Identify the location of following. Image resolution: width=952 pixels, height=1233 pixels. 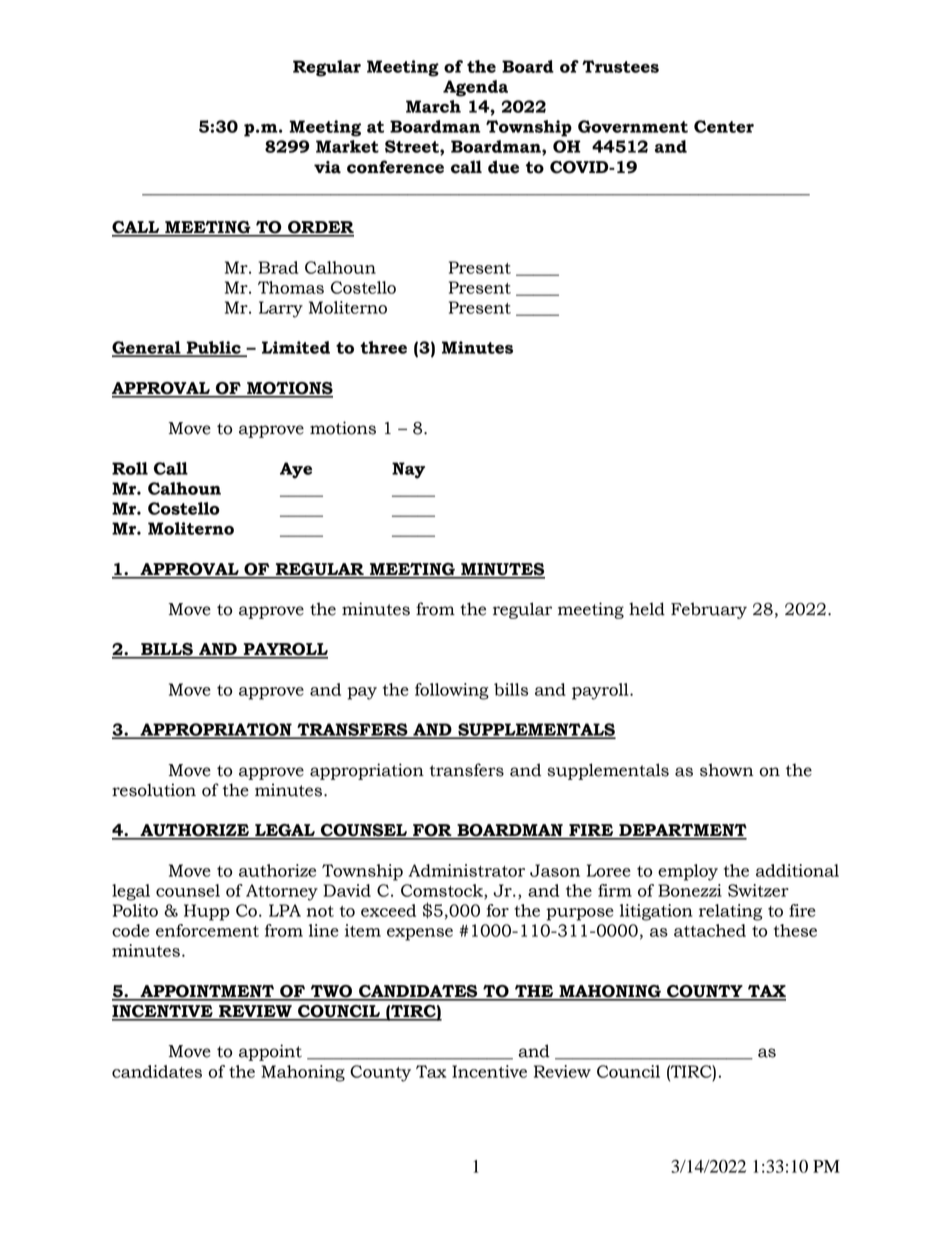
(452, 691).
